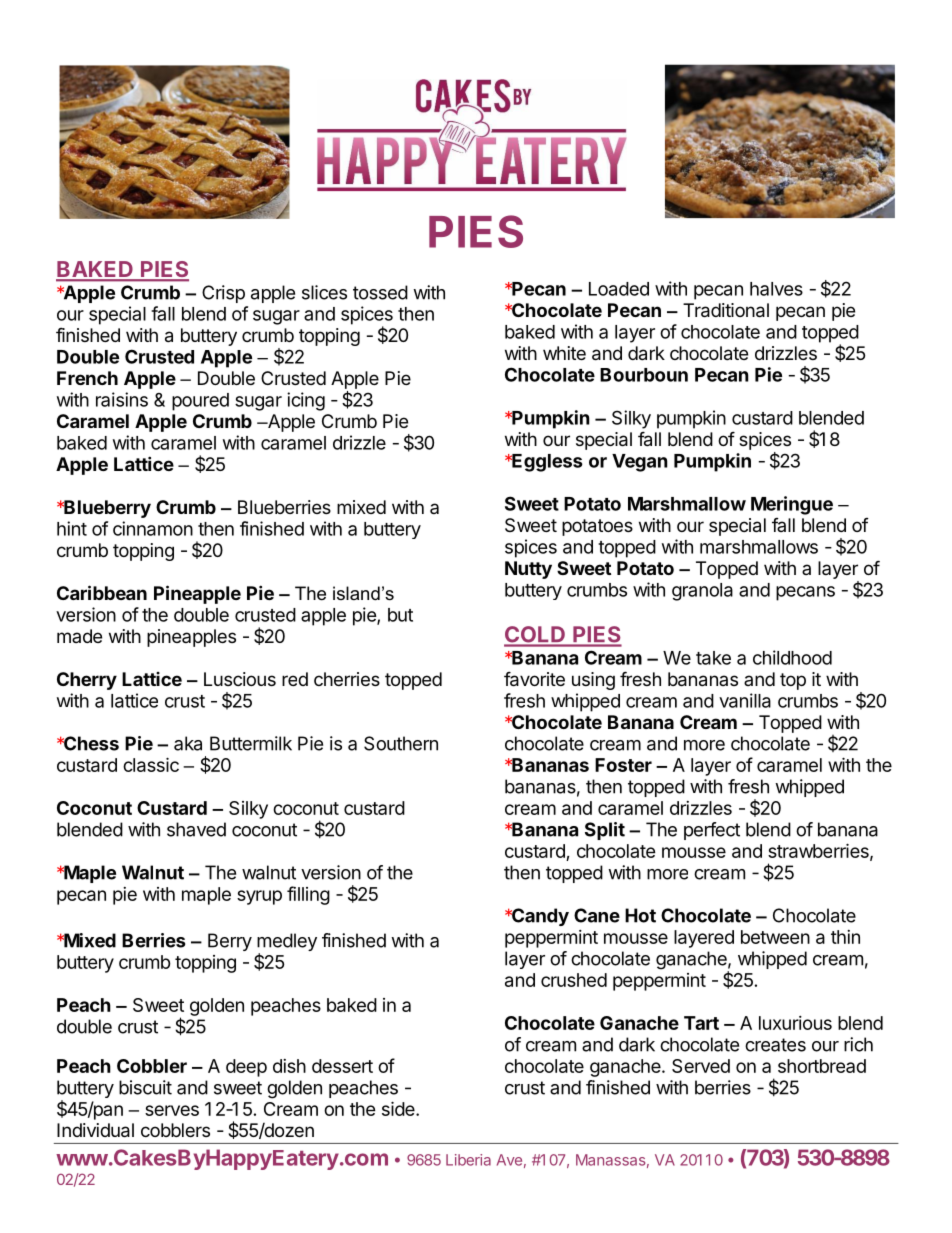 Image resolution: width=952 pixels, height=1233 pixels. What do you see at coordinates (712, 831) in the page?
I see `perfect` at bounding box center [712, 831].
